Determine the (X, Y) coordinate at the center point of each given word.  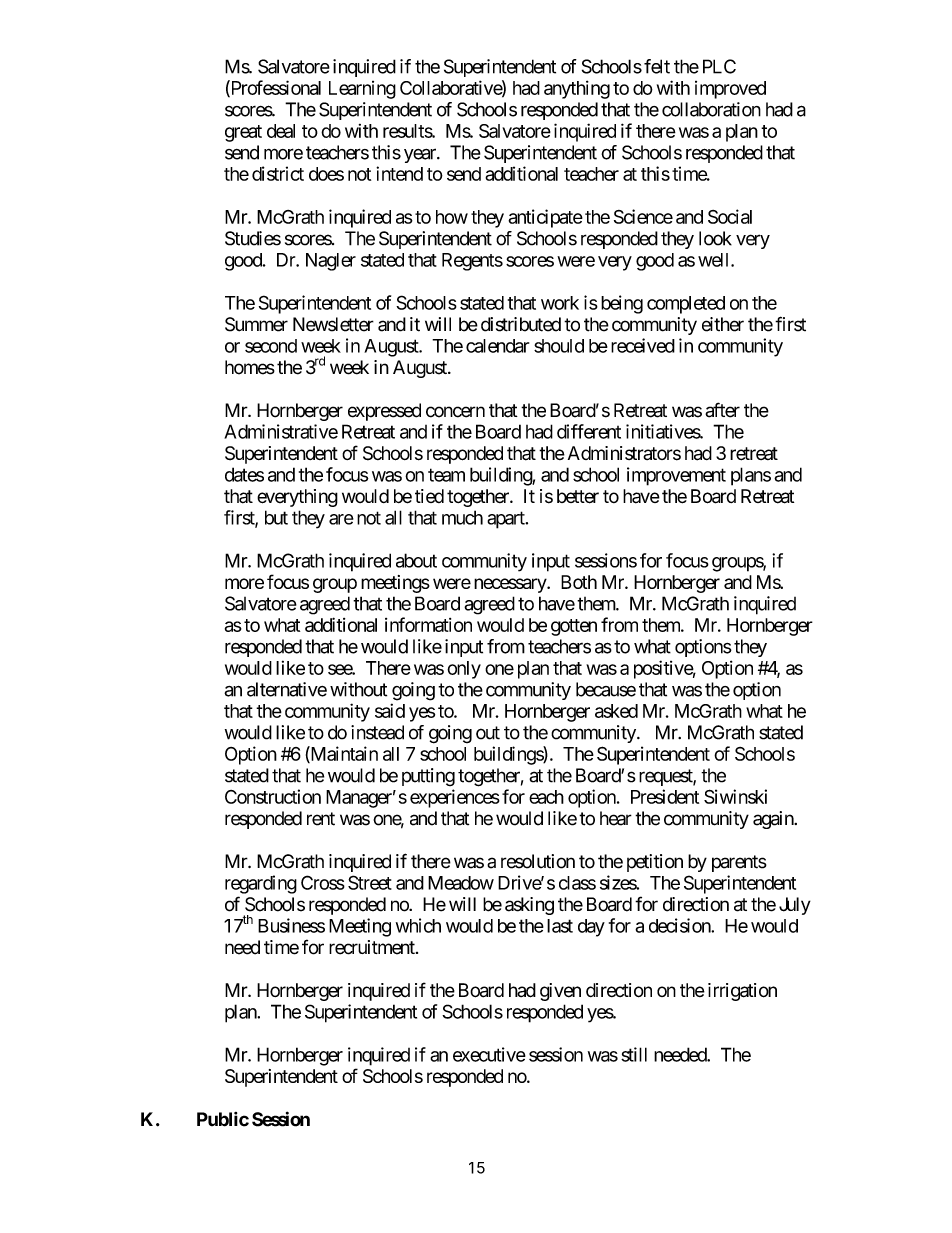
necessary (511, 585)
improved (730, 90)
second (271, 346)
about (416, 560)
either (723, 324)
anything (577, 89)
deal (281, 131)
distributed (521, 324)
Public (223, 1119)
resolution (538, 861)
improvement (676, 476)
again (774, 820)
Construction (273, 796)
